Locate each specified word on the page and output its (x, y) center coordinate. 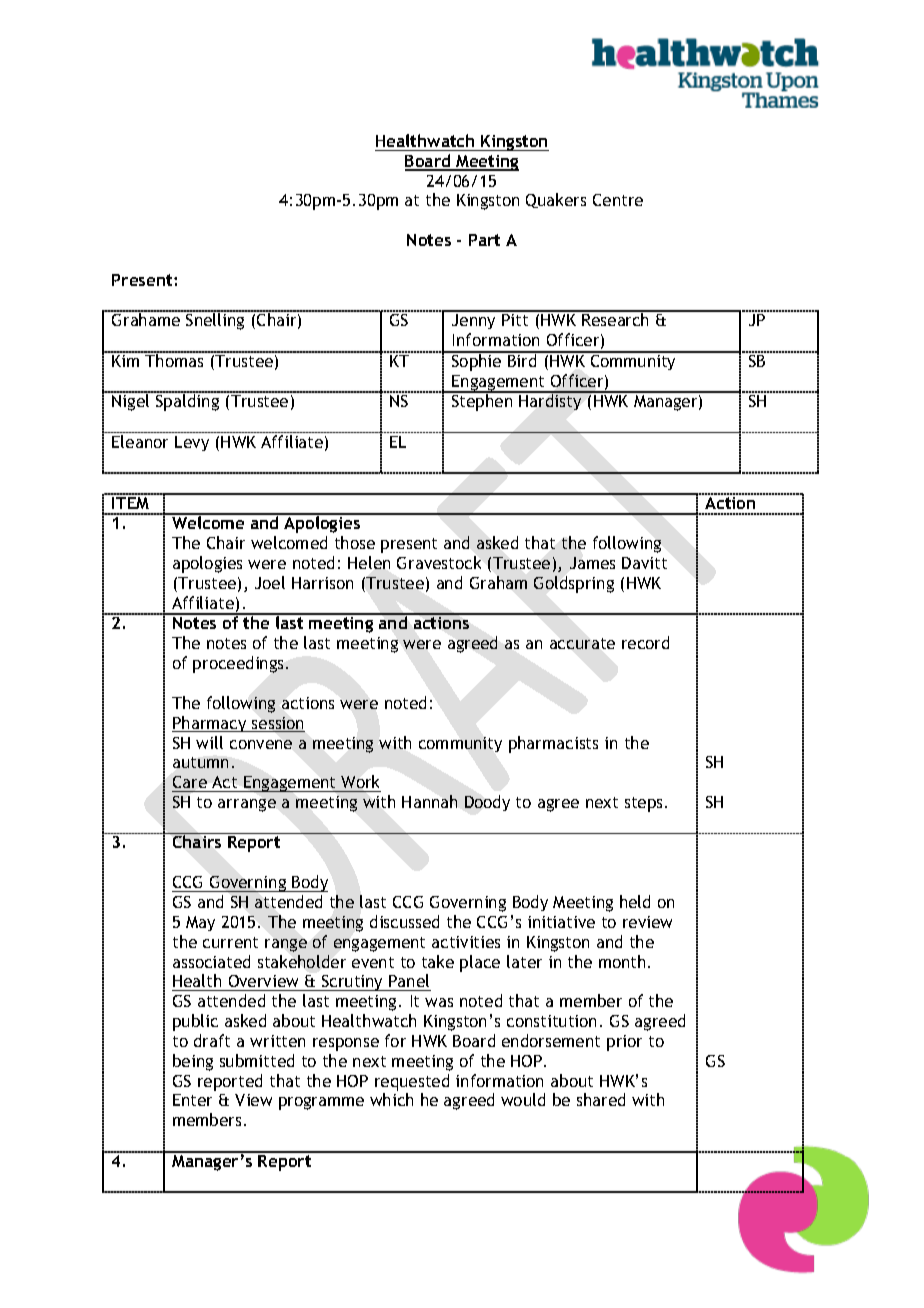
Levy (192, 443)
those (355, 542)
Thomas (175, 359)
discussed (404, 921)
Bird (522, 359)
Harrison (322, 583)
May (200, 923)
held (635, 901)
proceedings (240, 664)
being (193, 1062)
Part (484, 240)
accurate (582, 643)
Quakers (556, 200)
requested (412, 1082)
